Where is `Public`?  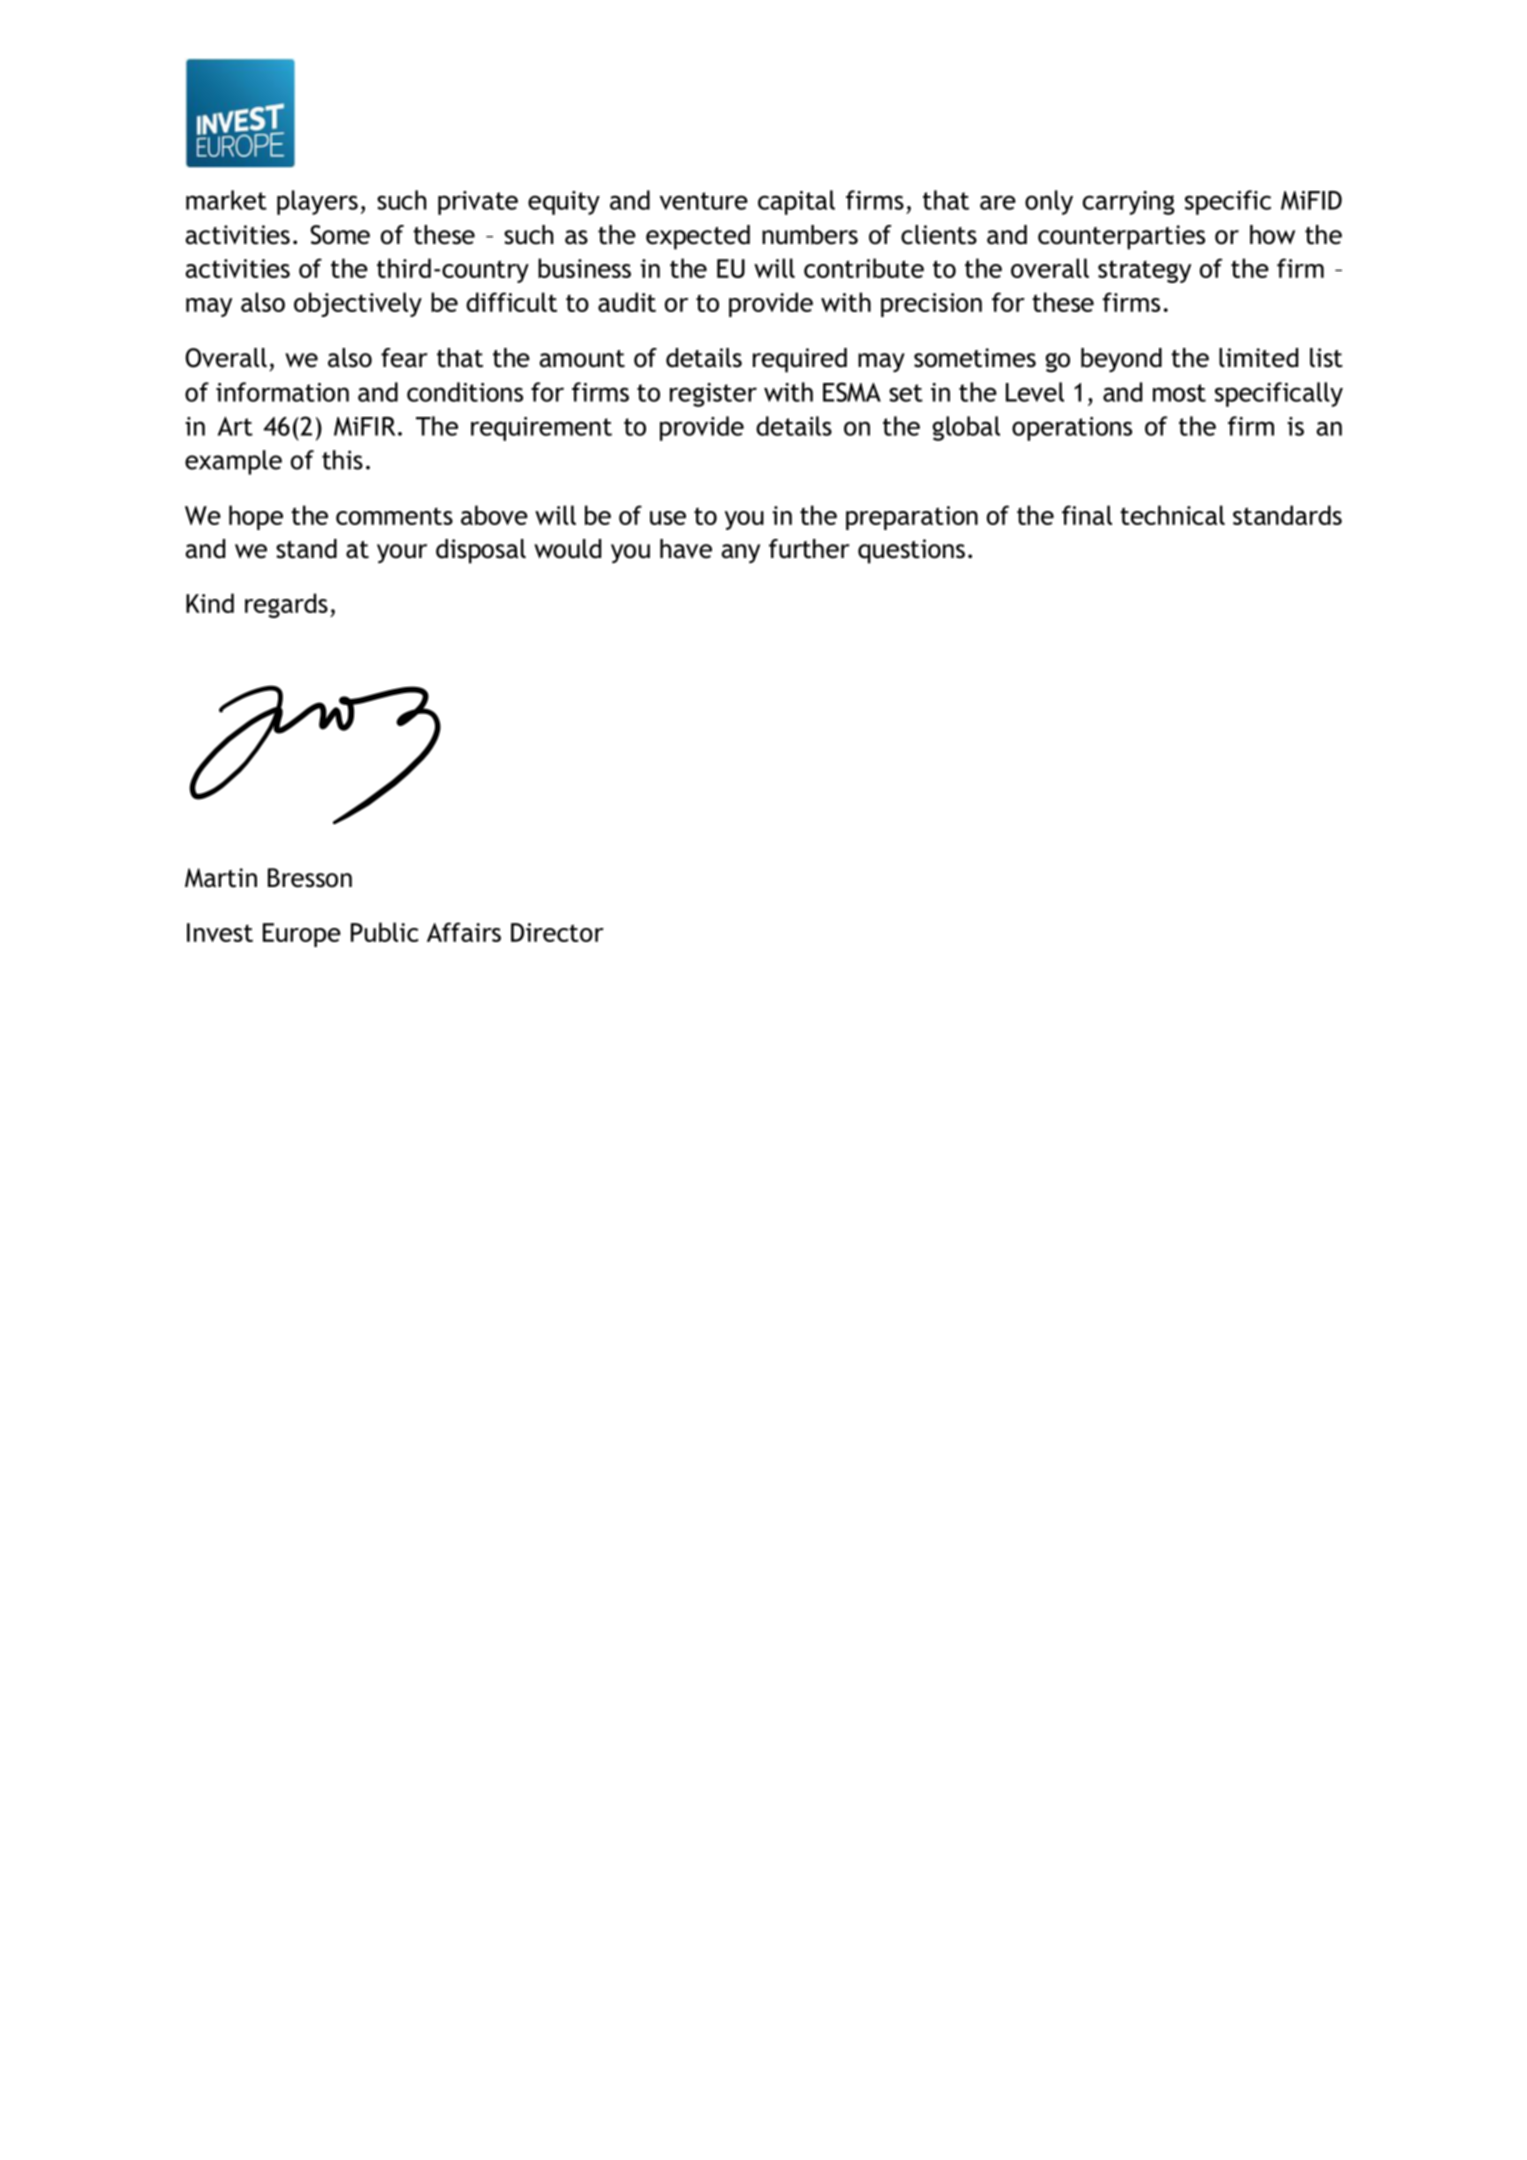
Public is located at coordinates (385, 932).
